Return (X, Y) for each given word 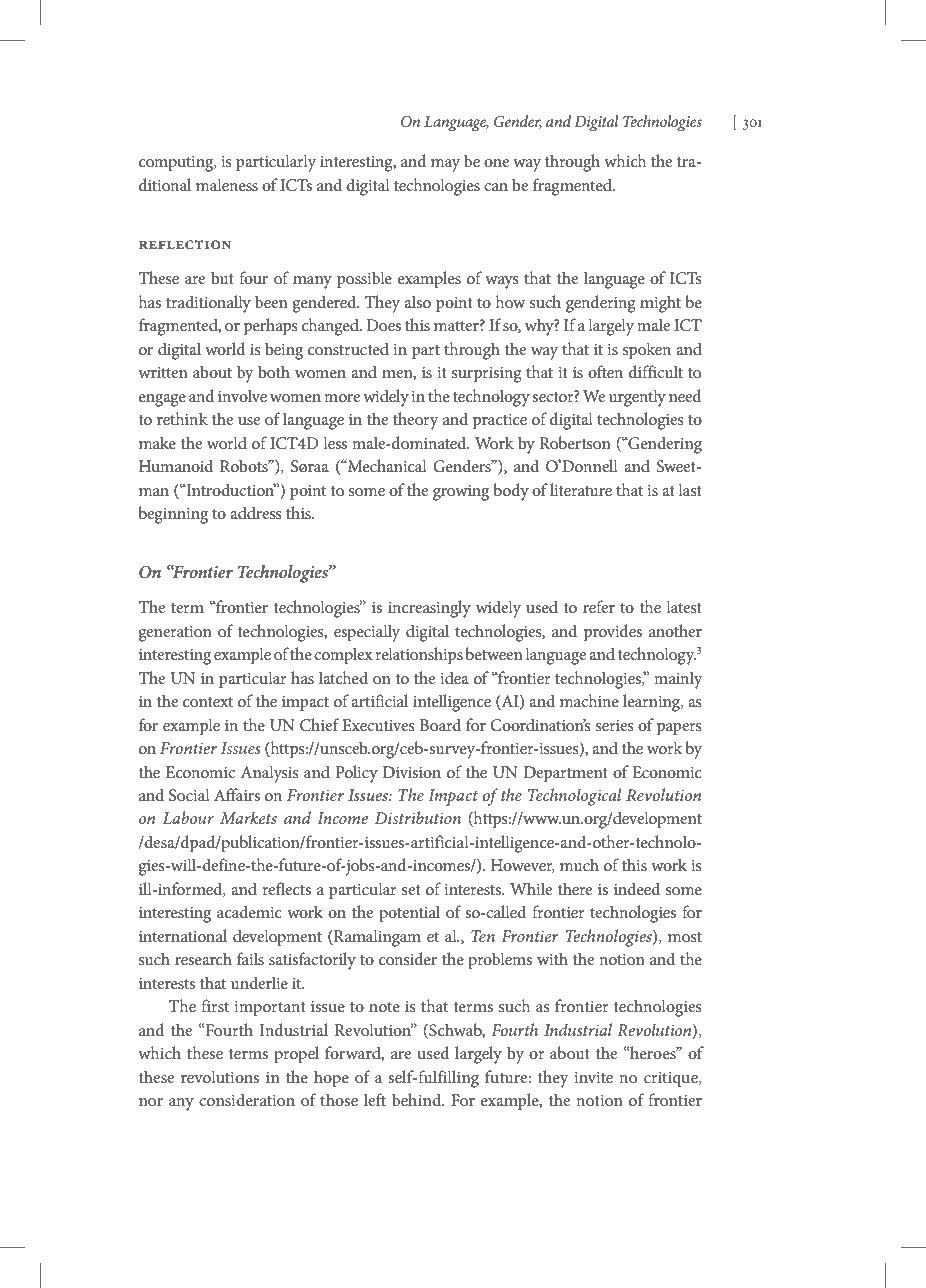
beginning (173, 515)
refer (599, 606)
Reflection (185, 245)
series (615, 725)
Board (440, 724)
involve (242, 395)
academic (249, 911)
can (496, 187)
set (411, 890)
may (445, 165)
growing (461, 493)
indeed (637, 888)
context (208, 702)
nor (151, 1102)
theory (416, 421)
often (605, 371)
